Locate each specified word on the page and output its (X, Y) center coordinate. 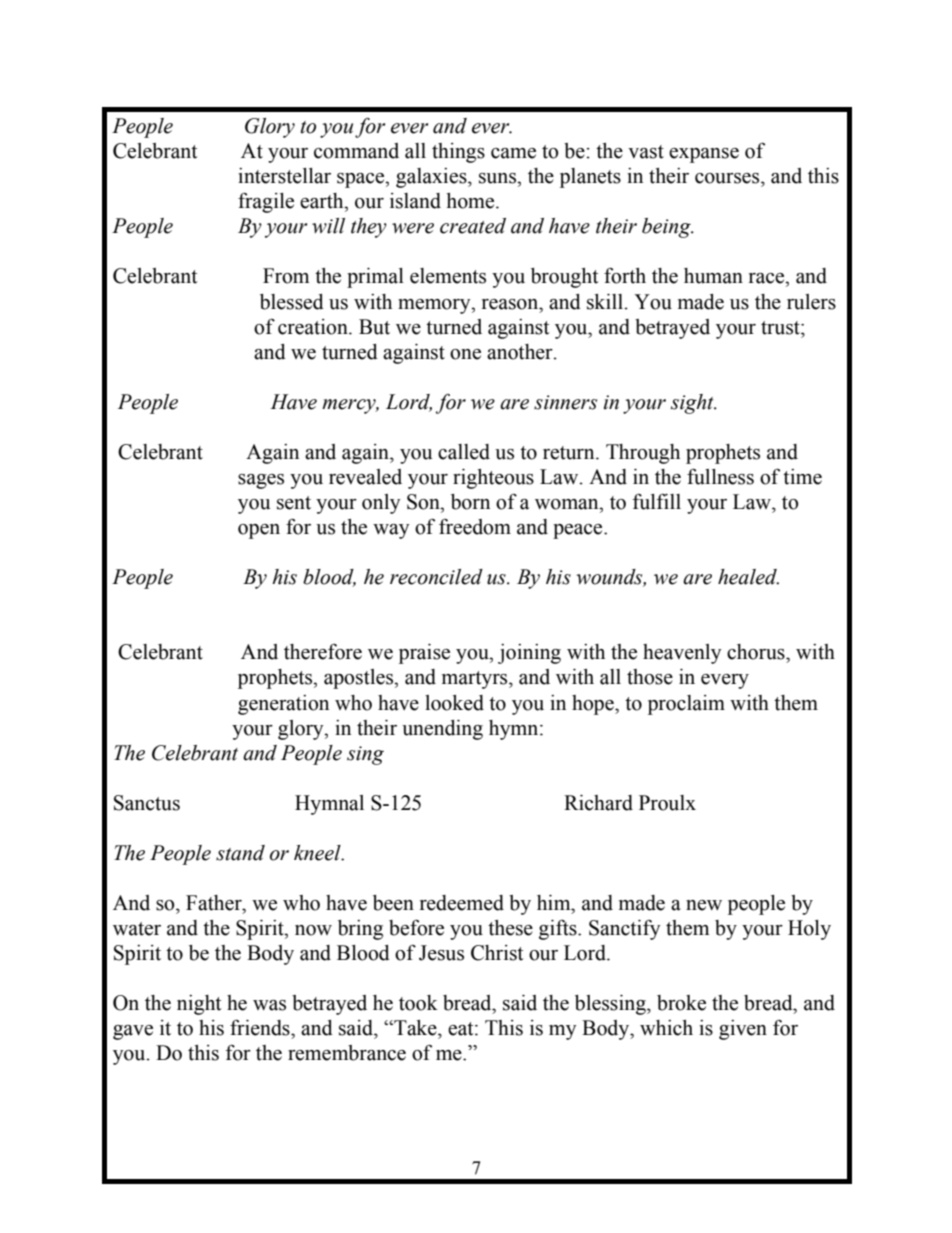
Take (415, 1028)
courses (728, 178)
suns (498, 178)
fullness (720, 476)
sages (261, 481)
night (199, 1005)
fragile (266, 202)
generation (283, 705)
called (464, 452)
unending (442, 730)
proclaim (686, 705)
